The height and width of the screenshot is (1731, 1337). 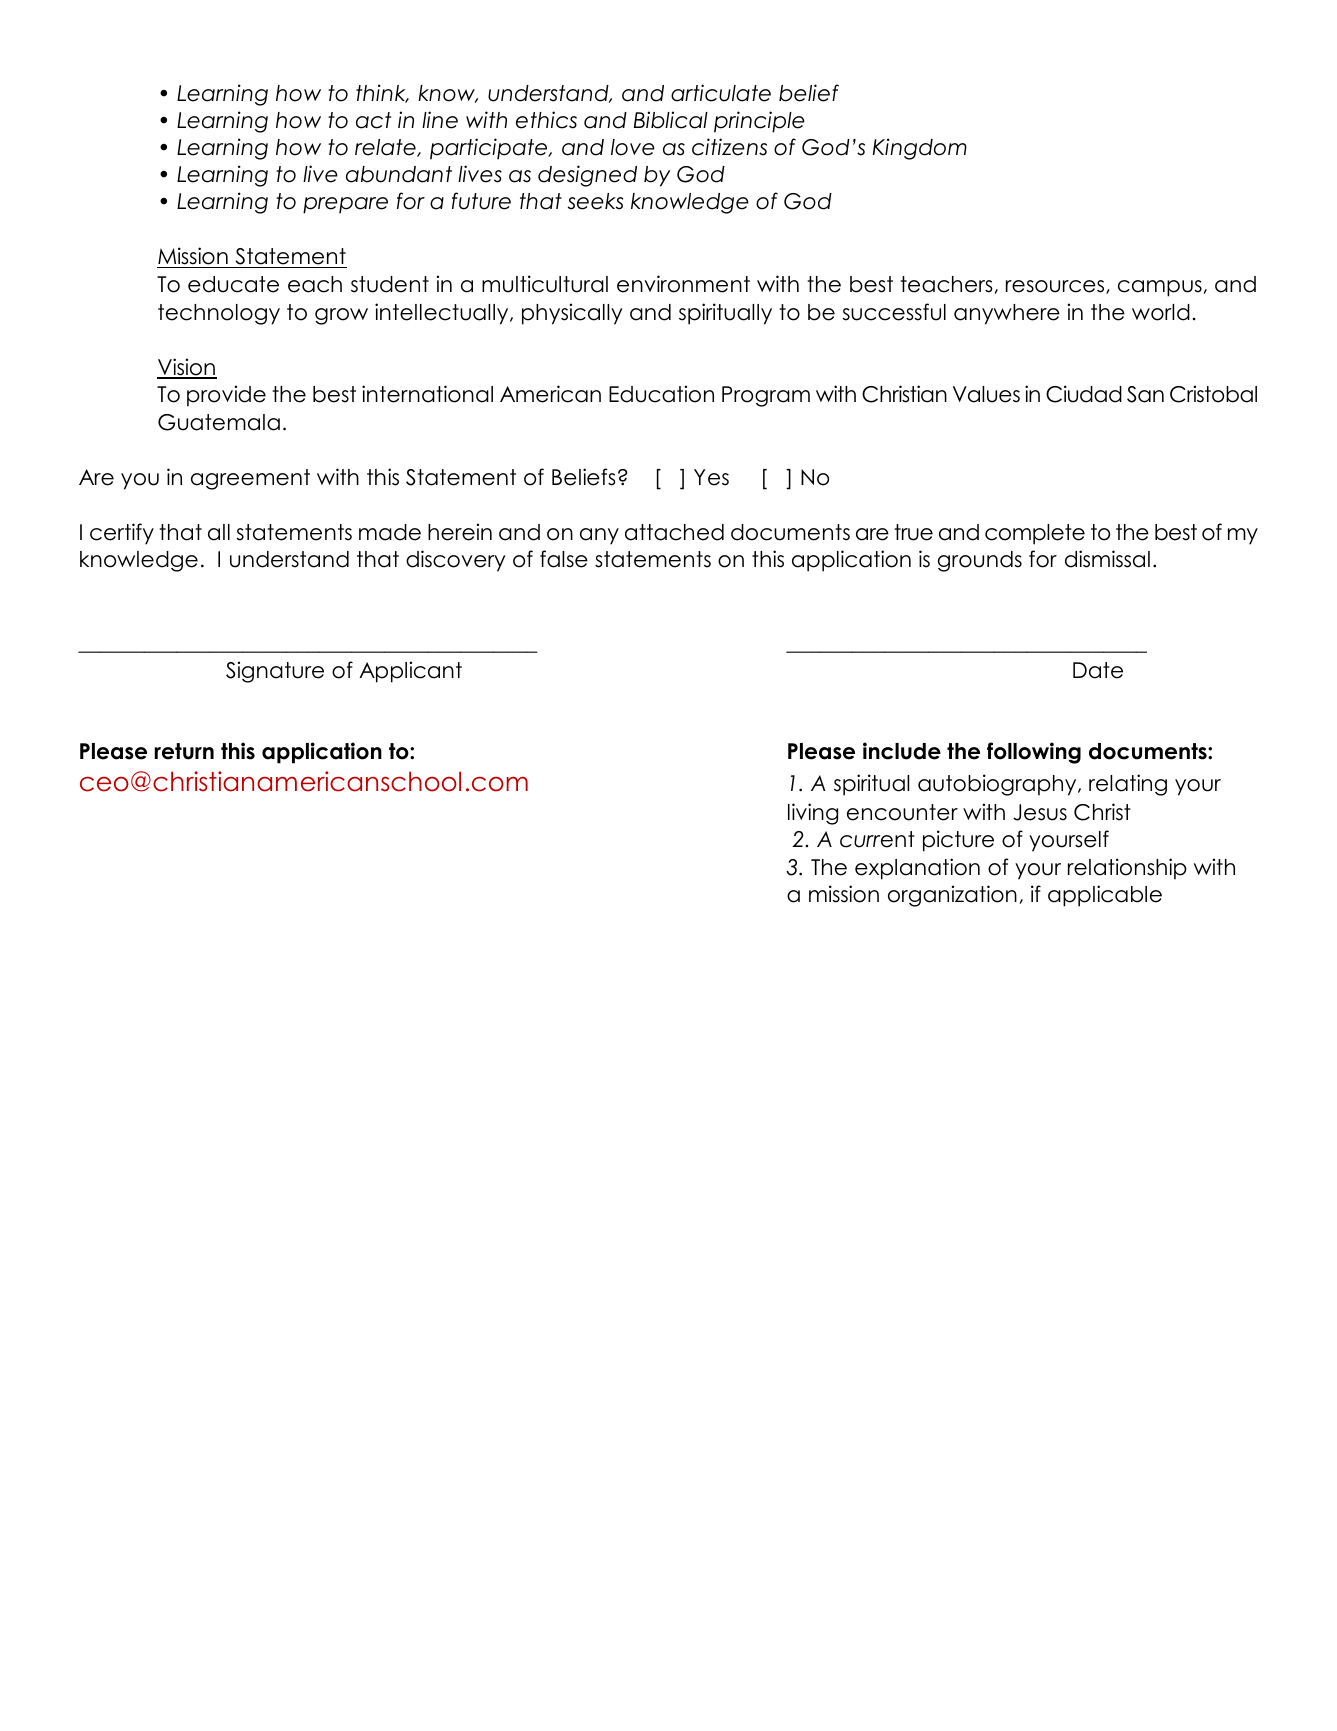 I want to click on Date, so click(x=1098, y=670).
